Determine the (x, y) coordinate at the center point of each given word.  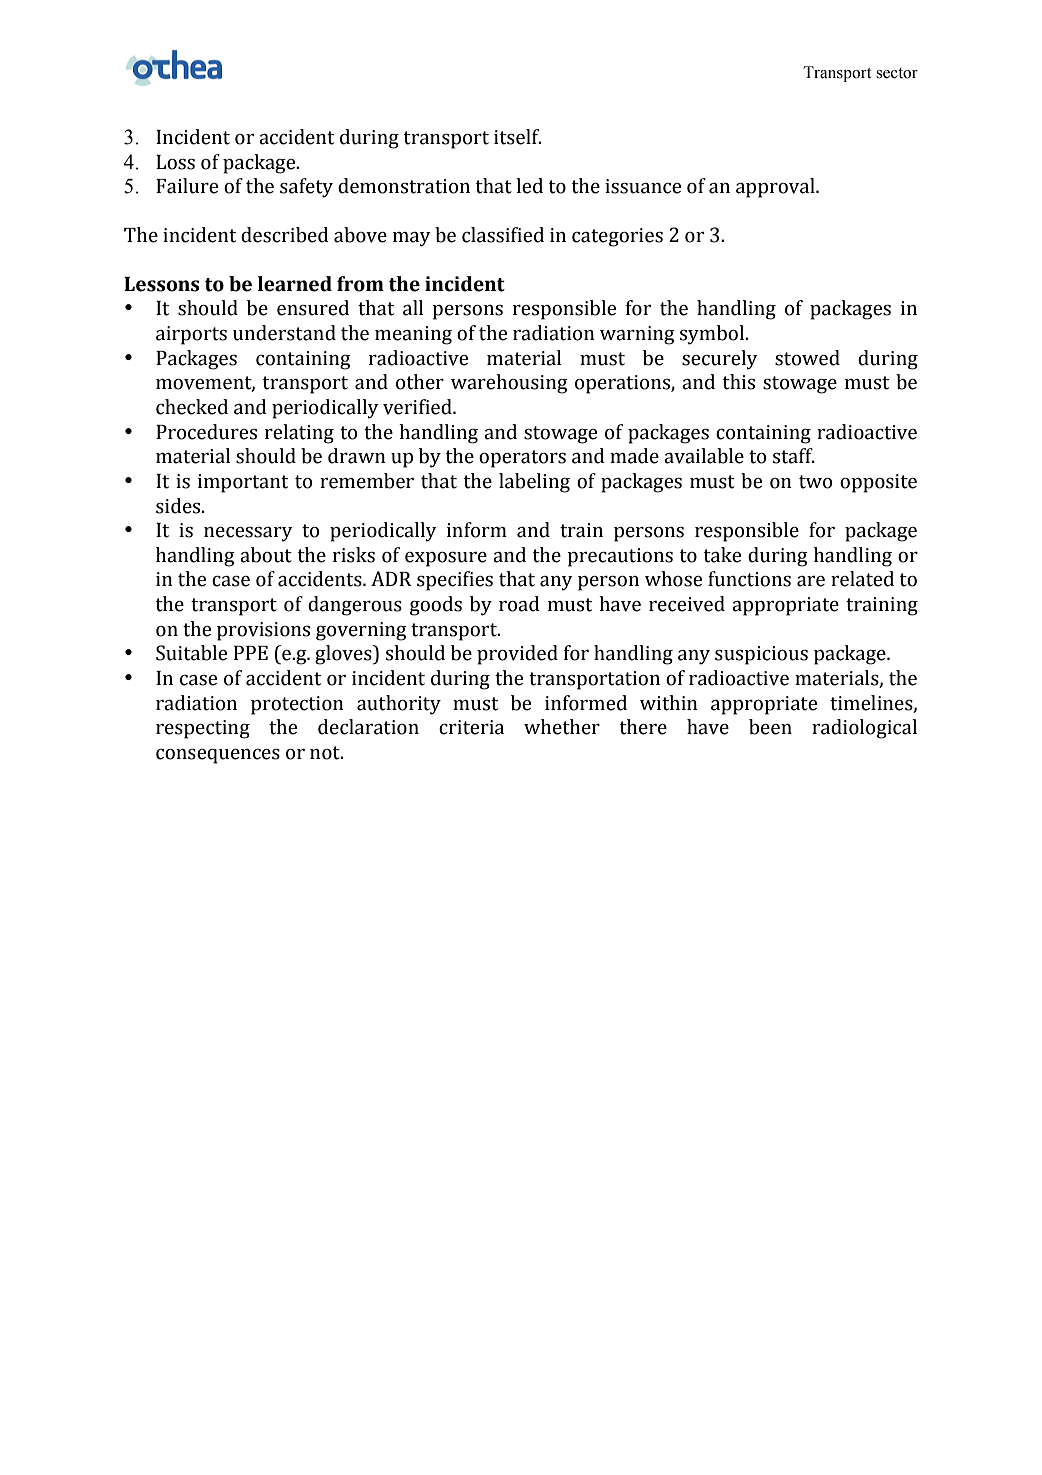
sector (897, 73)
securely (720, 360)
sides (179, 506)
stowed (807, 358)
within (669, 703)
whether (562, 727)
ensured (313, 308)
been (770, 727)
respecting (203, 729)
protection (297, 705)
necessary (248, 534)
